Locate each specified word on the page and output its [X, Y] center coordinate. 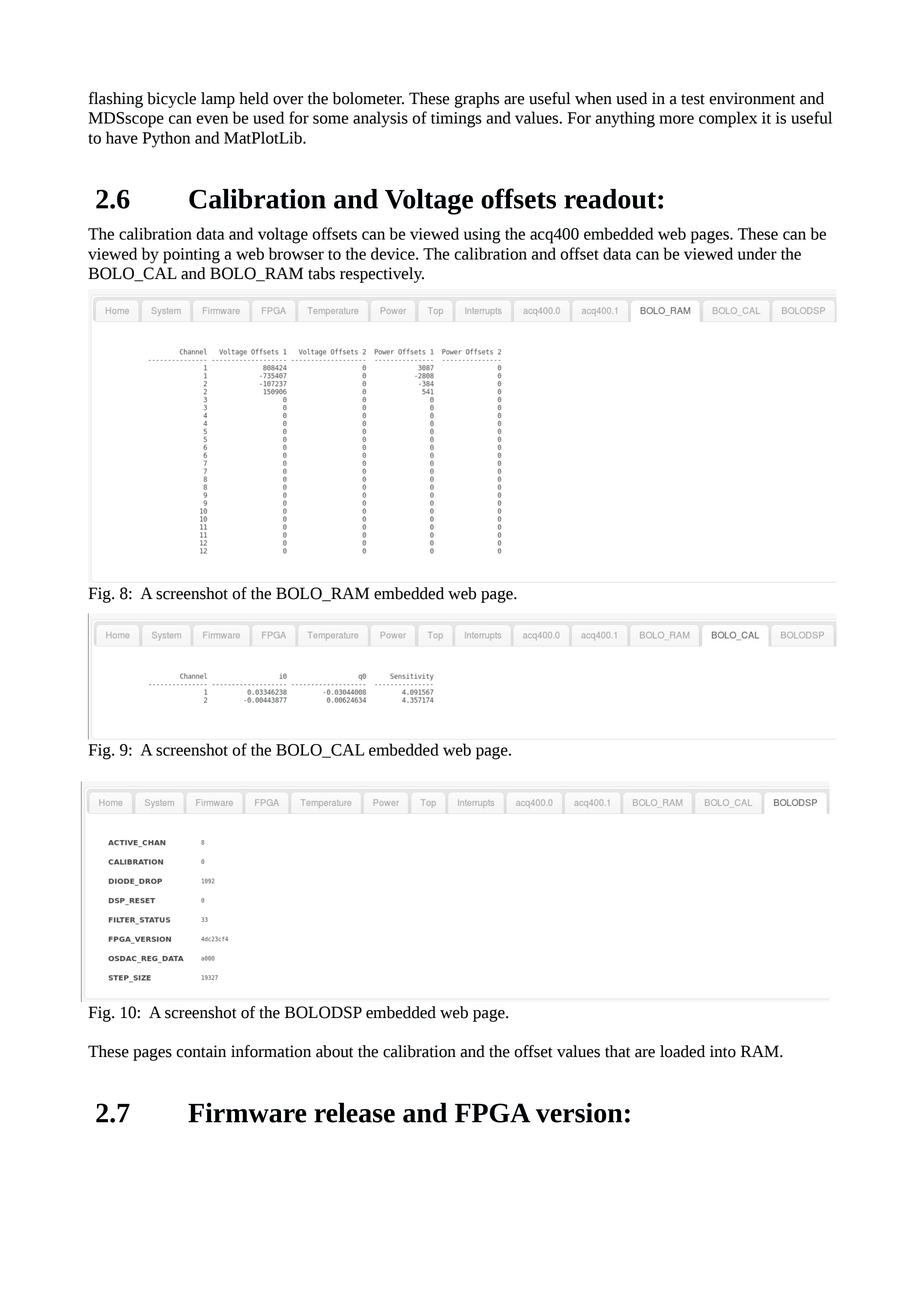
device [394, 253]
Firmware [247, 1113]
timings [456, 120]
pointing [191, 256]
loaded [682, 1051]
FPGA [493, 1113]
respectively [382, 275]
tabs [321, 273]
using [482, 236]
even [212, 119]
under [757, 253]
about [334, 1051]
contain [201, 1051]
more [676, 119]
